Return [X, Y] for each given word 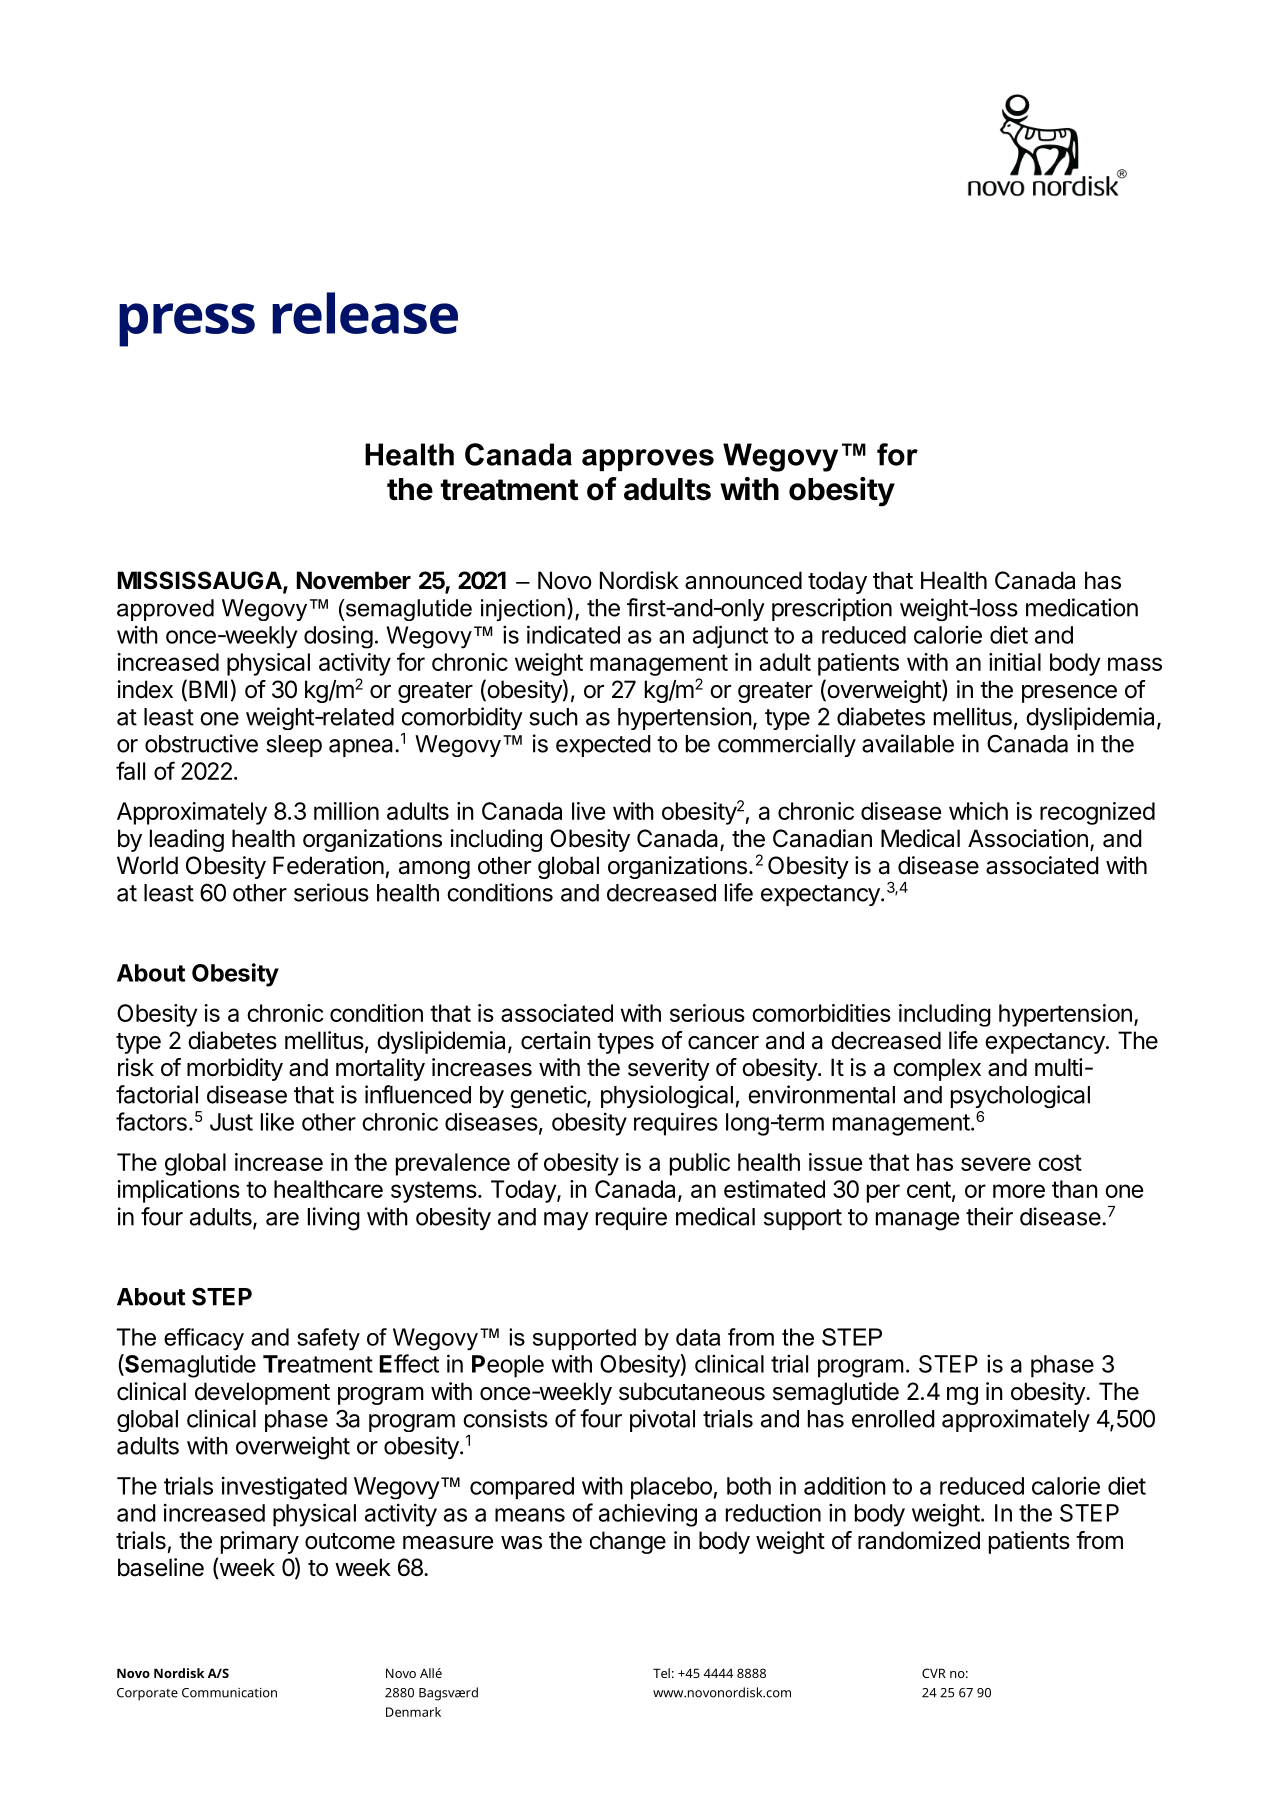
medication [1082, 607]
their [989, 1216]
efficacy [204, 1339]
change [628, 1542]
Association [1028, 838]
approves [648, 460]
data [698, 1337]
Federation [328, 865]
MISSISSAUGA [201, 581]
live [588, 811]
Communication [229, 1693]
